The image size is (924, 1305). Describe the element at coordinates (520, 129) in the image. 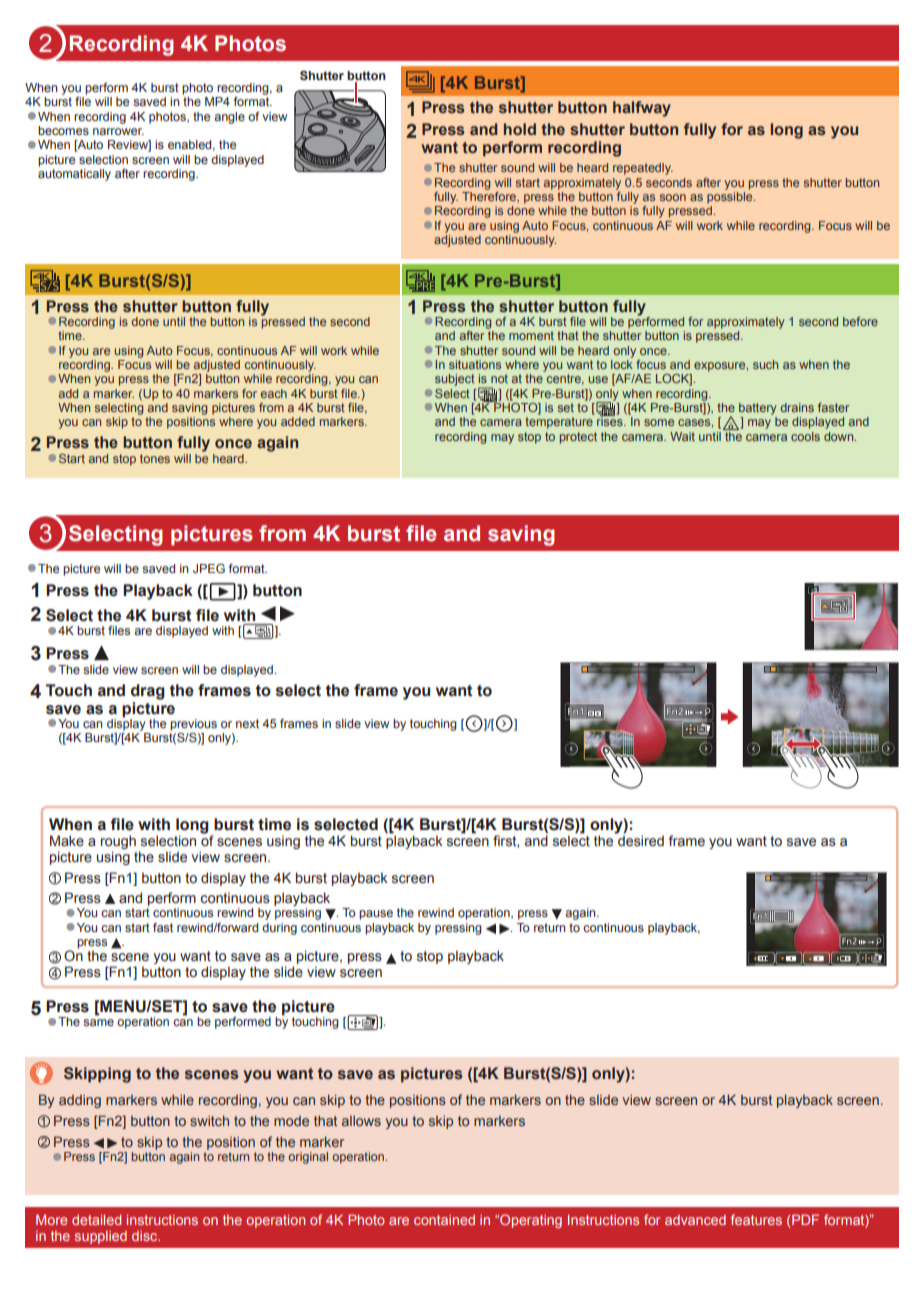

I see `hold` at that location.
